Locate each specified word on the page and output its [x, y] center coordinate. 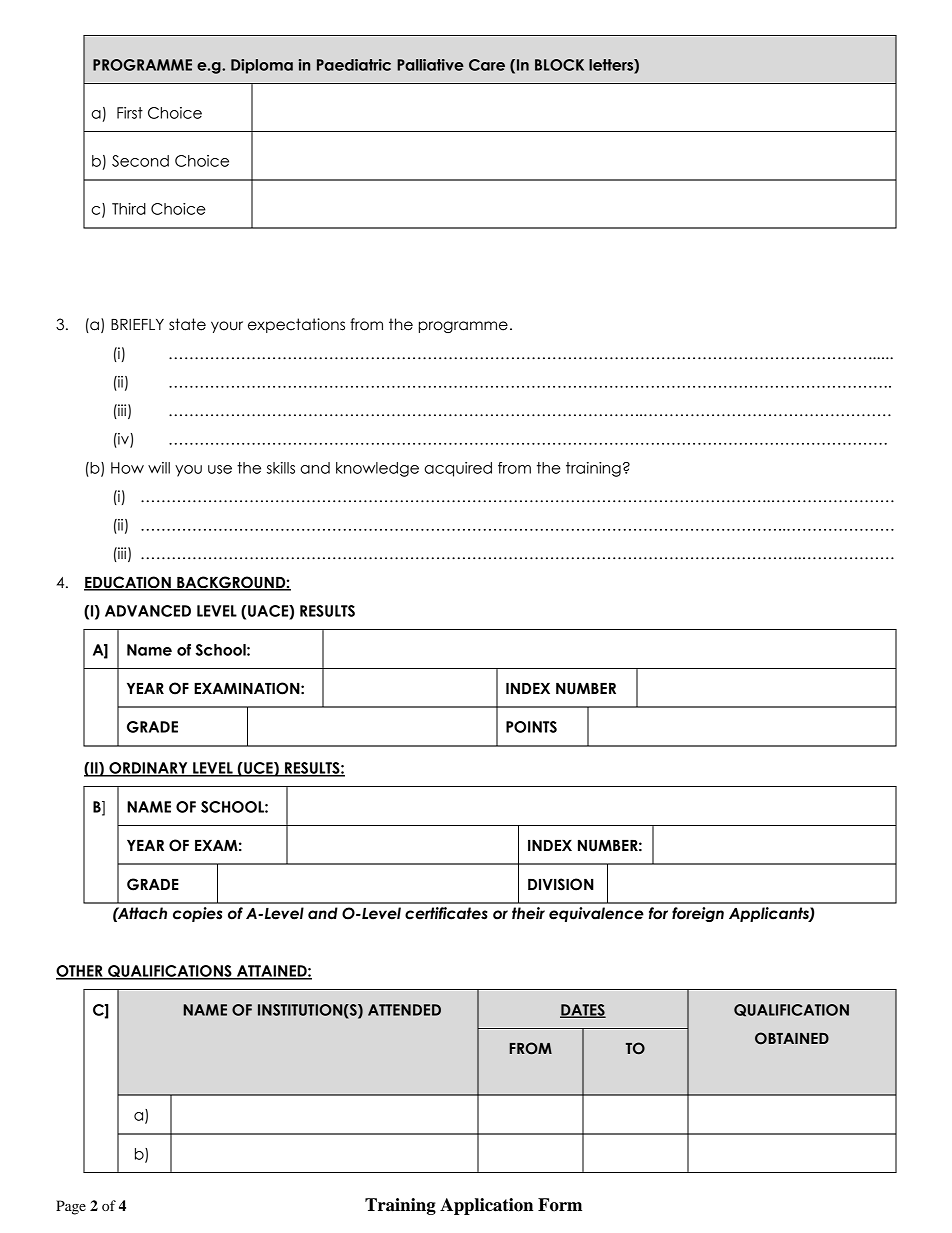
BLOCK [559, 65]
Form [560, 1205]
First [130, 113]
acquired [458, 469]
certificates [446, 913]
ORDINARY [148, 769]
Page [71, 1207]
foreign [698, 914]
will [159, 468]
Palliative [430, 65]
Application [486, 1206]
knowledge [377, 469]
